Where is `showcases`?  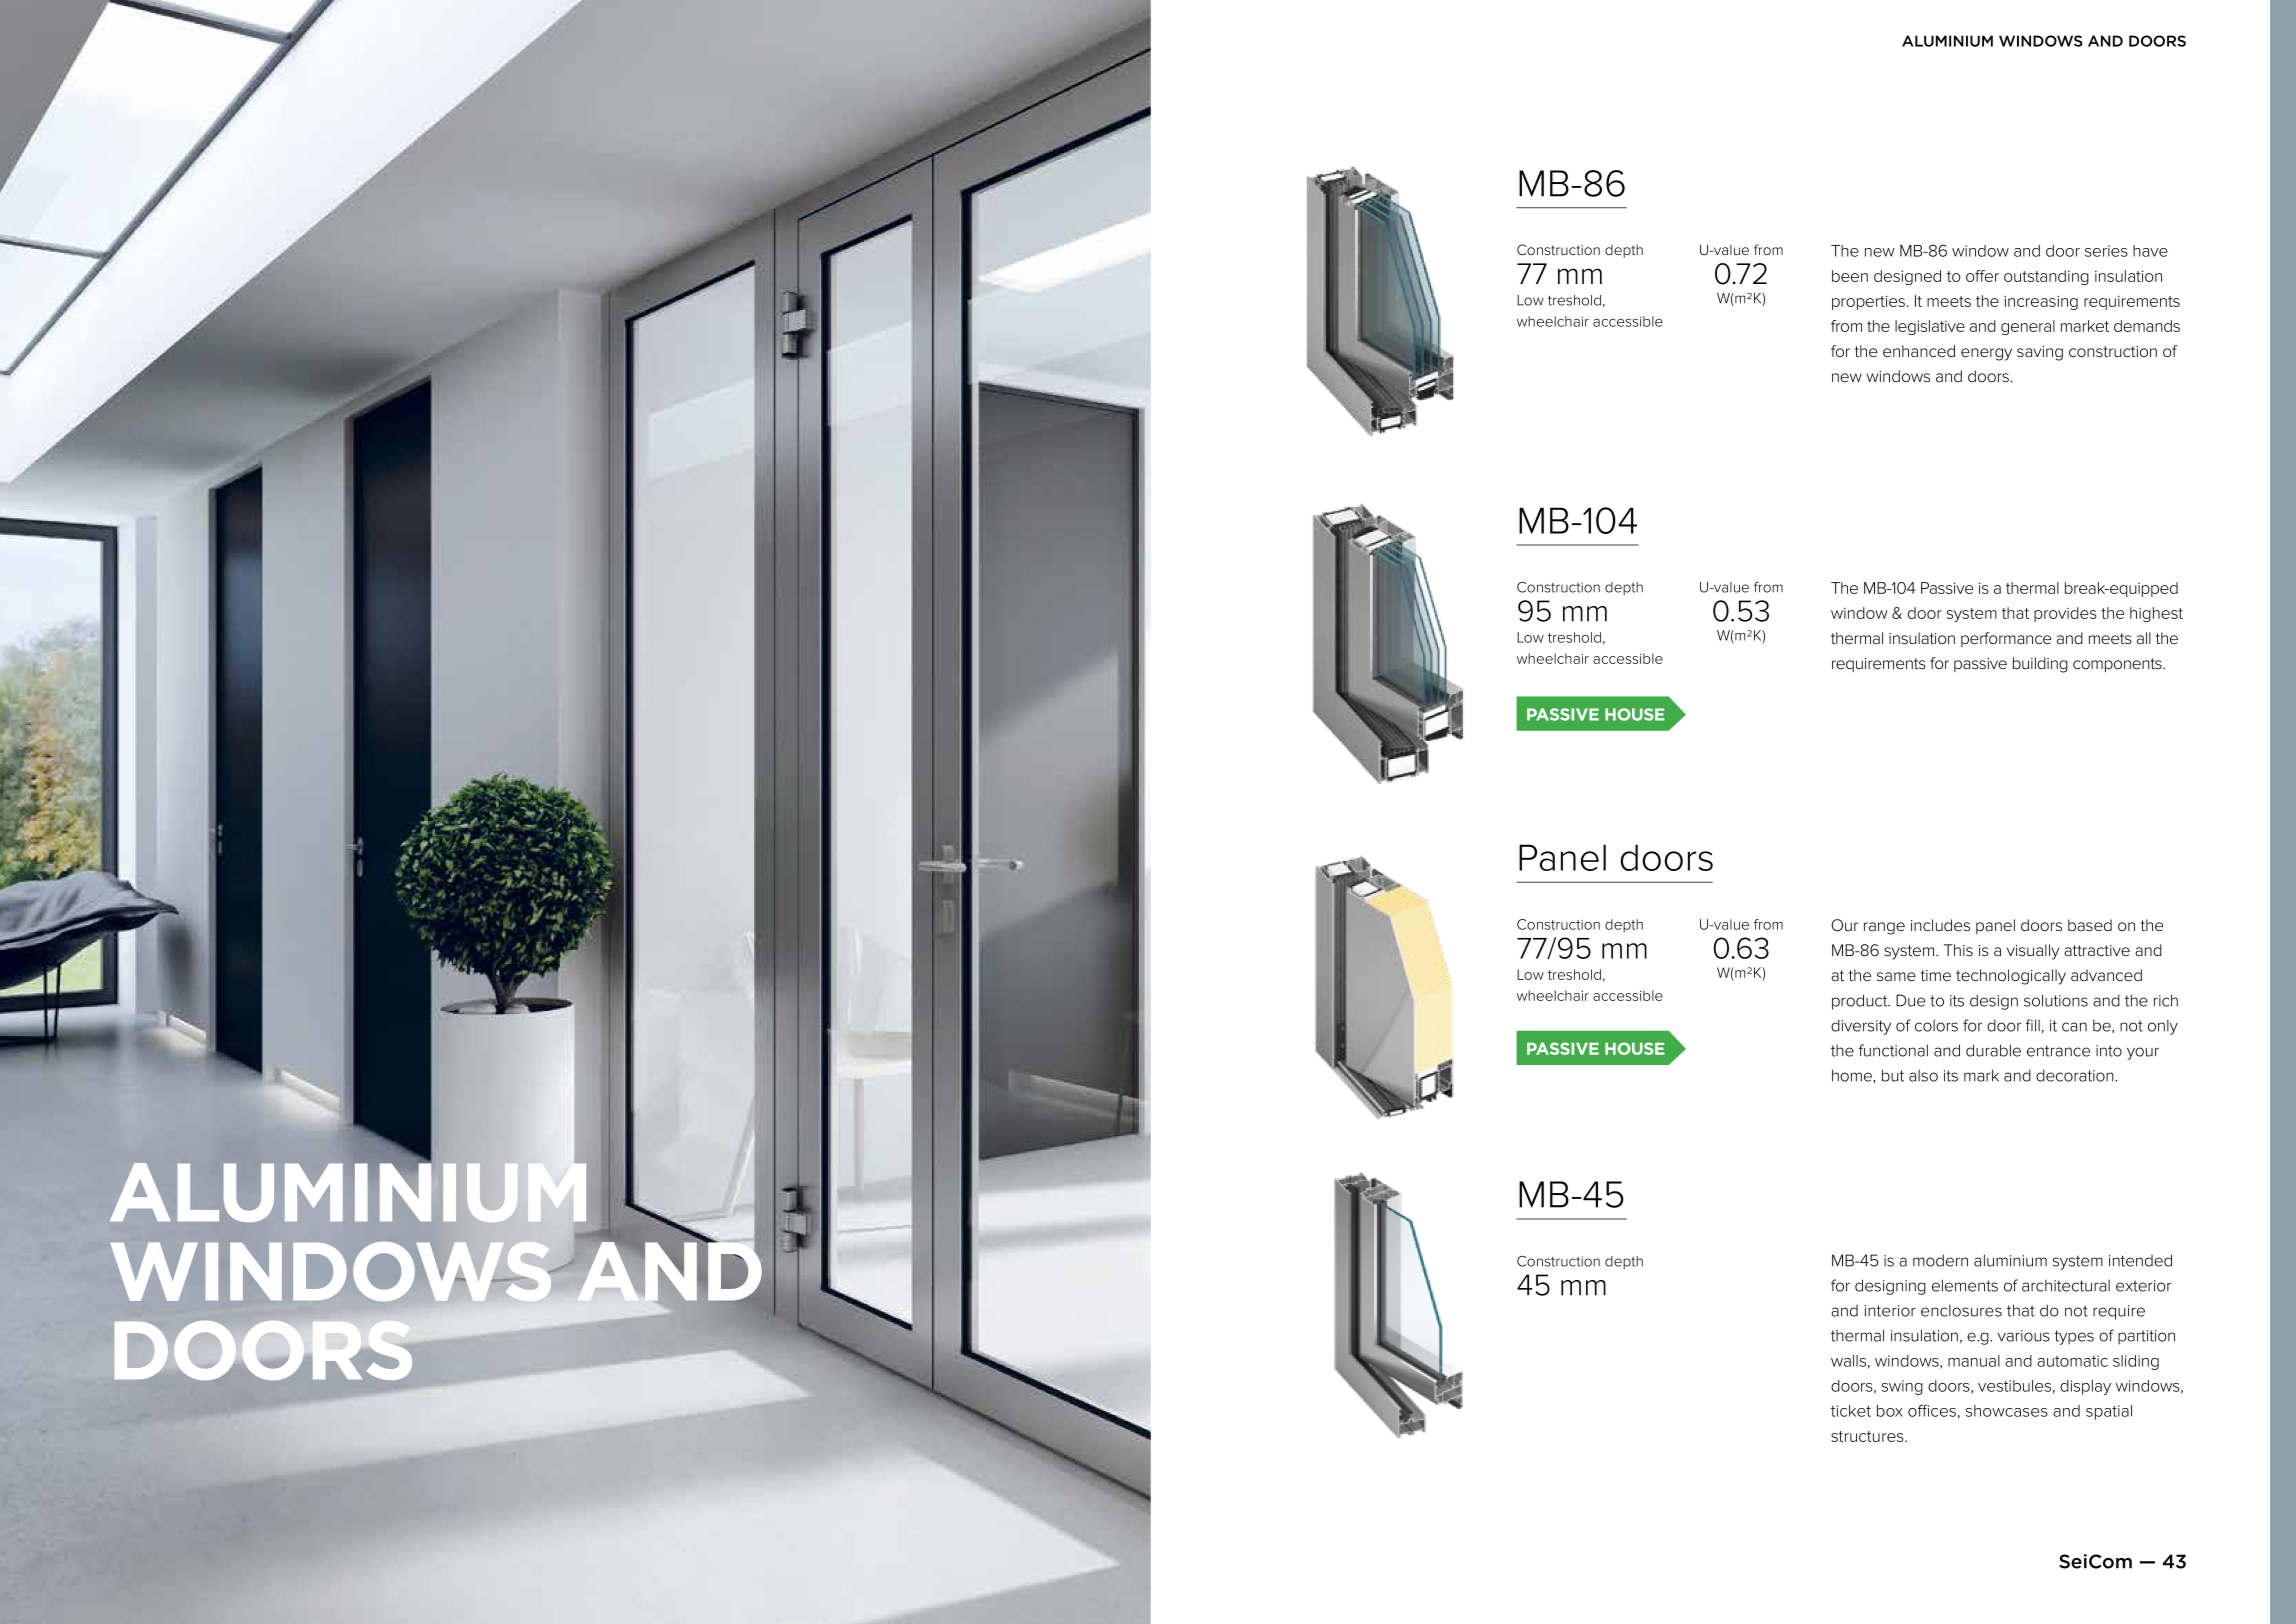 showcases is located at coordinates (2007, 1411).
